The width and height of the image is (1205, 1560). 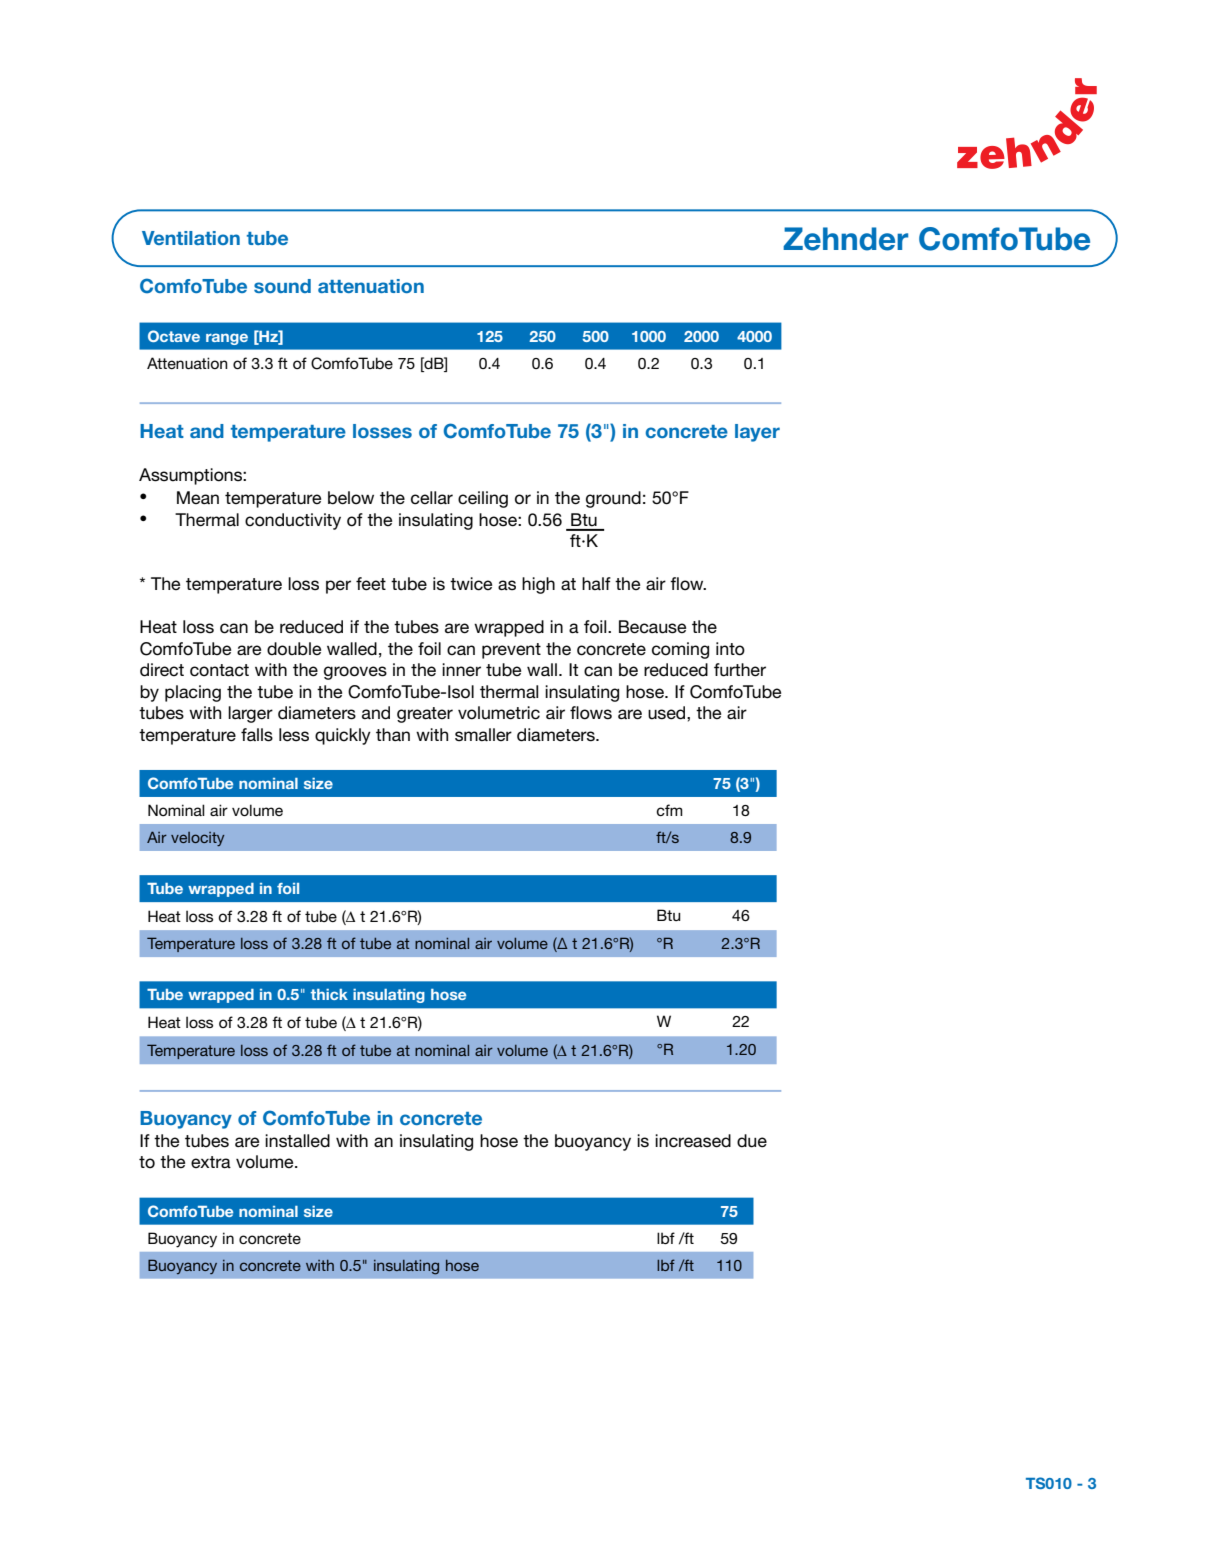 I want to click on due, so click(x=752, y=1141).
